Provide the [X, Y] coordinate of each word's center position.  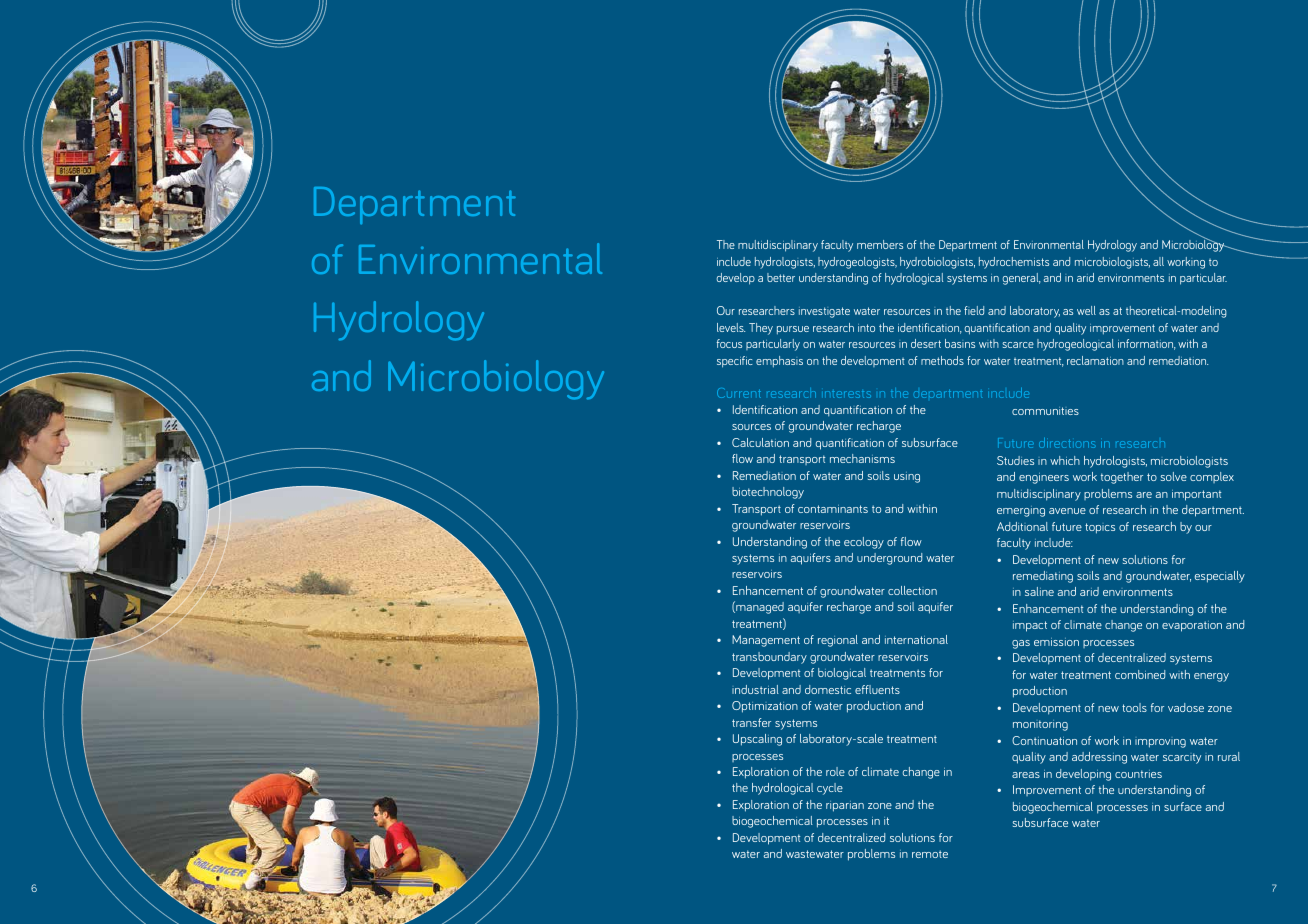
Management [766, 641]
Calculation [760, 442]
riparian [845, 806]
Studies [1015, 460]
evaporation [1192, 626]
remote [930, 854]
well [1086, 310]
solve [1174, 476]
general [1022, 279]
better [781, 277]
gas [1021, 644]
